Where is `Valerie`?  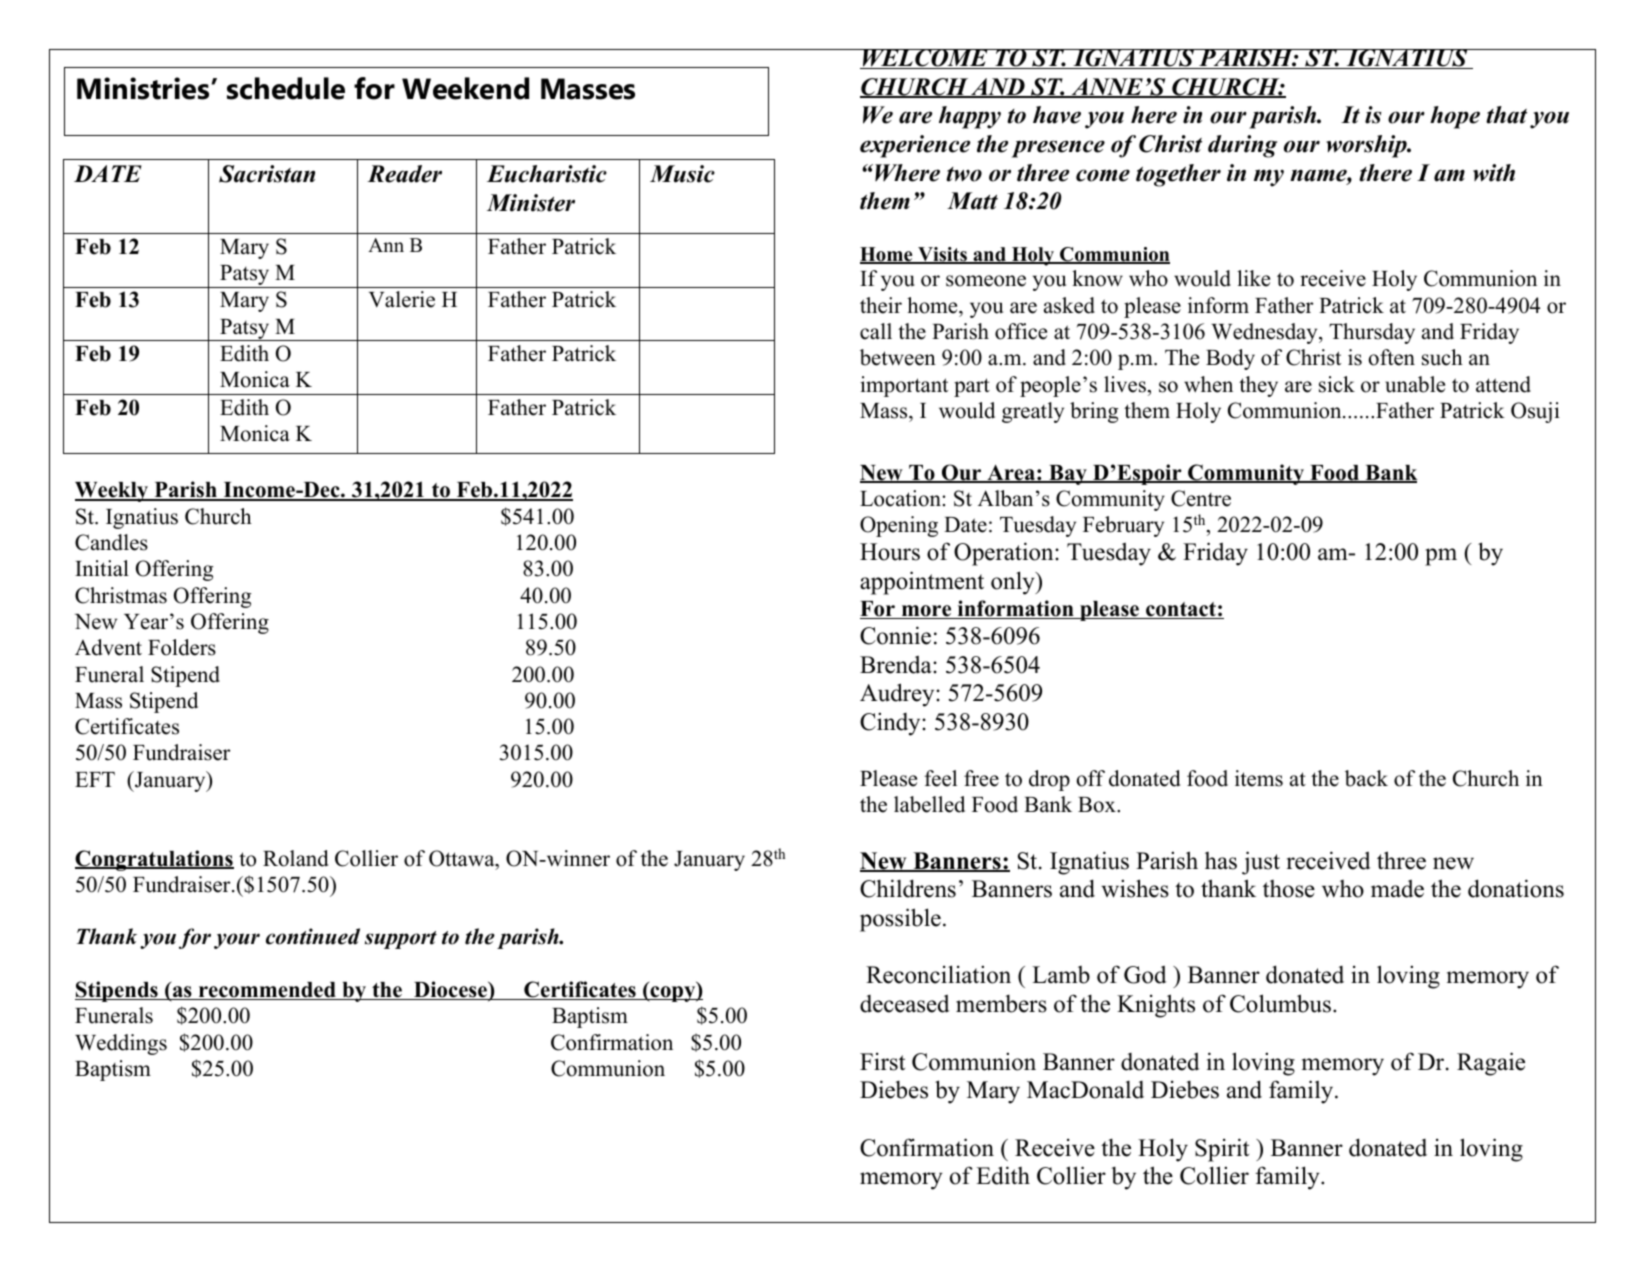
Valerie is located at coordinates (402, 299).
